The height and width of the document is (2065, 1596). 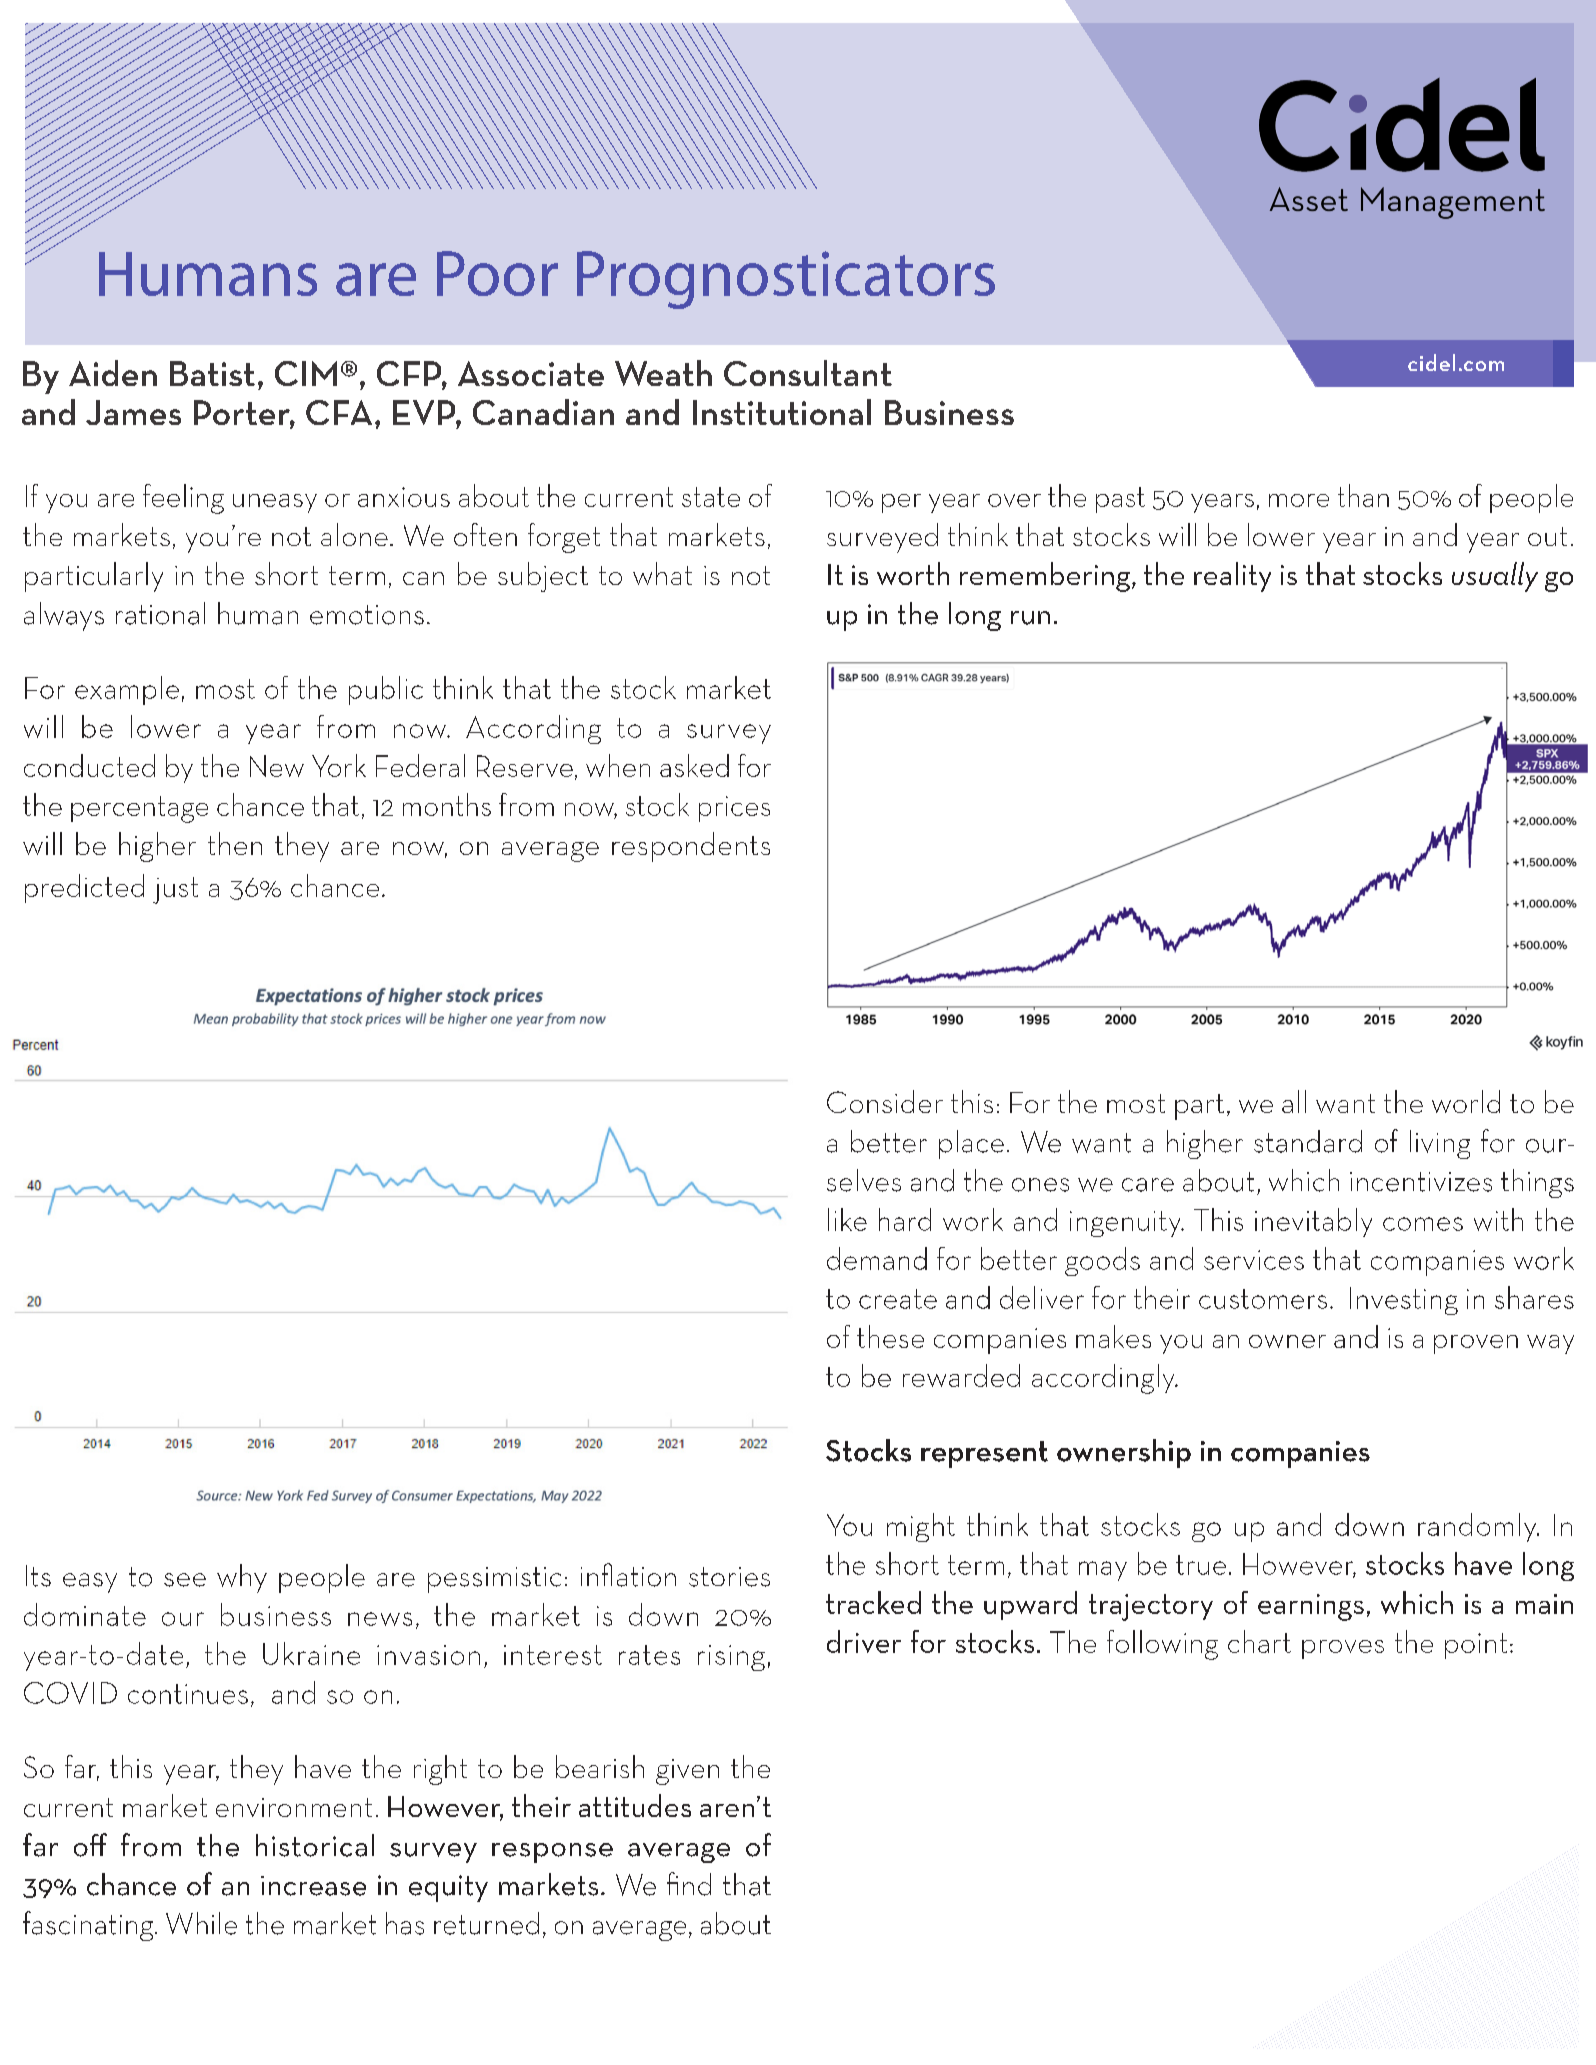 I want to click on than, so click(x=1363, y=495).
